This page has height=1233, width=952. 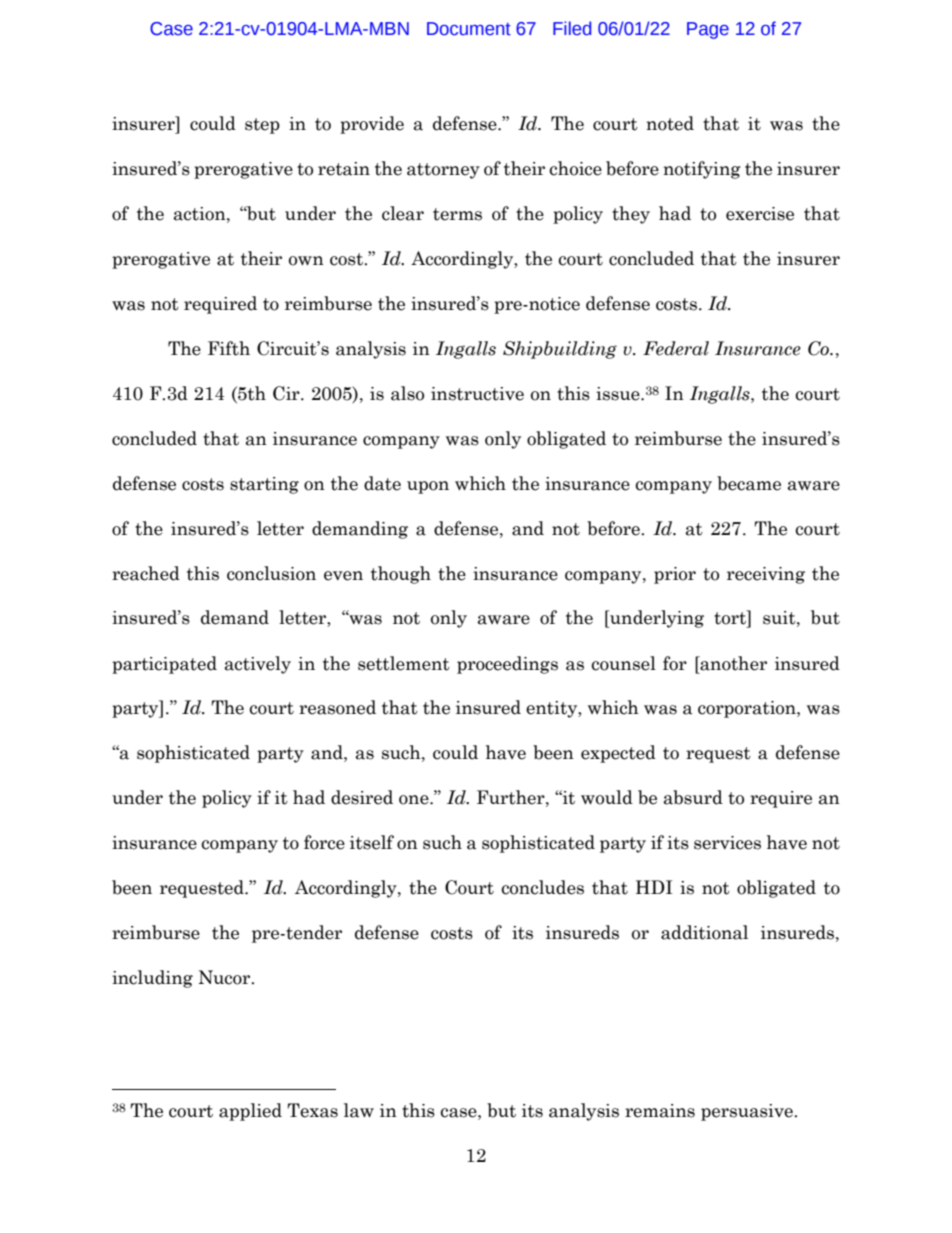 I want to click on though, so click(x=401, y=575).
